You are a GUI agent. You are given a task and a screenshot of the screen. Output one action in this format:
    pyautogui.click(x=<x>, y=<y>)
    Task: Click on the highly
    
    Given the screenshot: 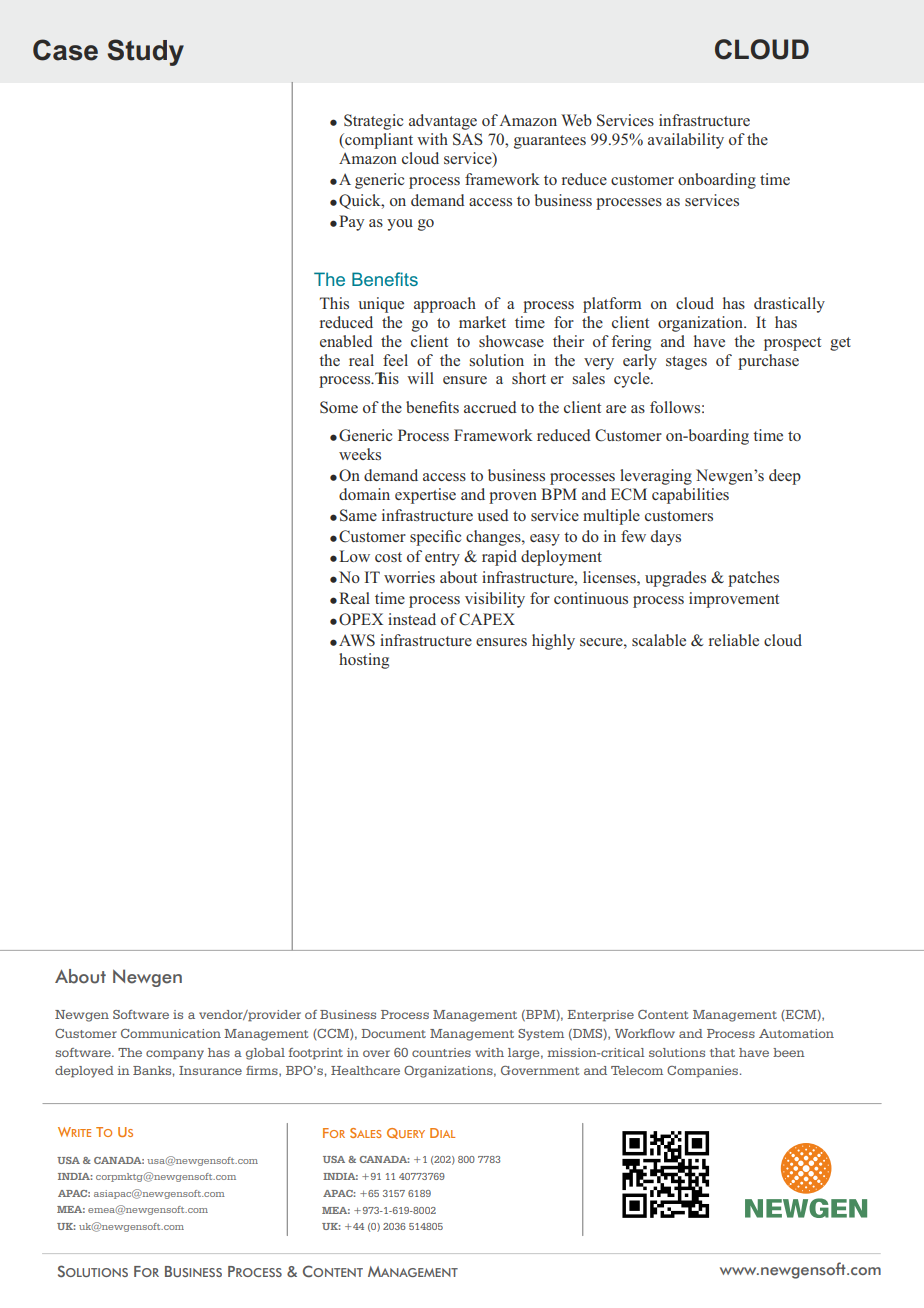 What is the action you would take?
    pyautogui.click(x=553, y=642)
